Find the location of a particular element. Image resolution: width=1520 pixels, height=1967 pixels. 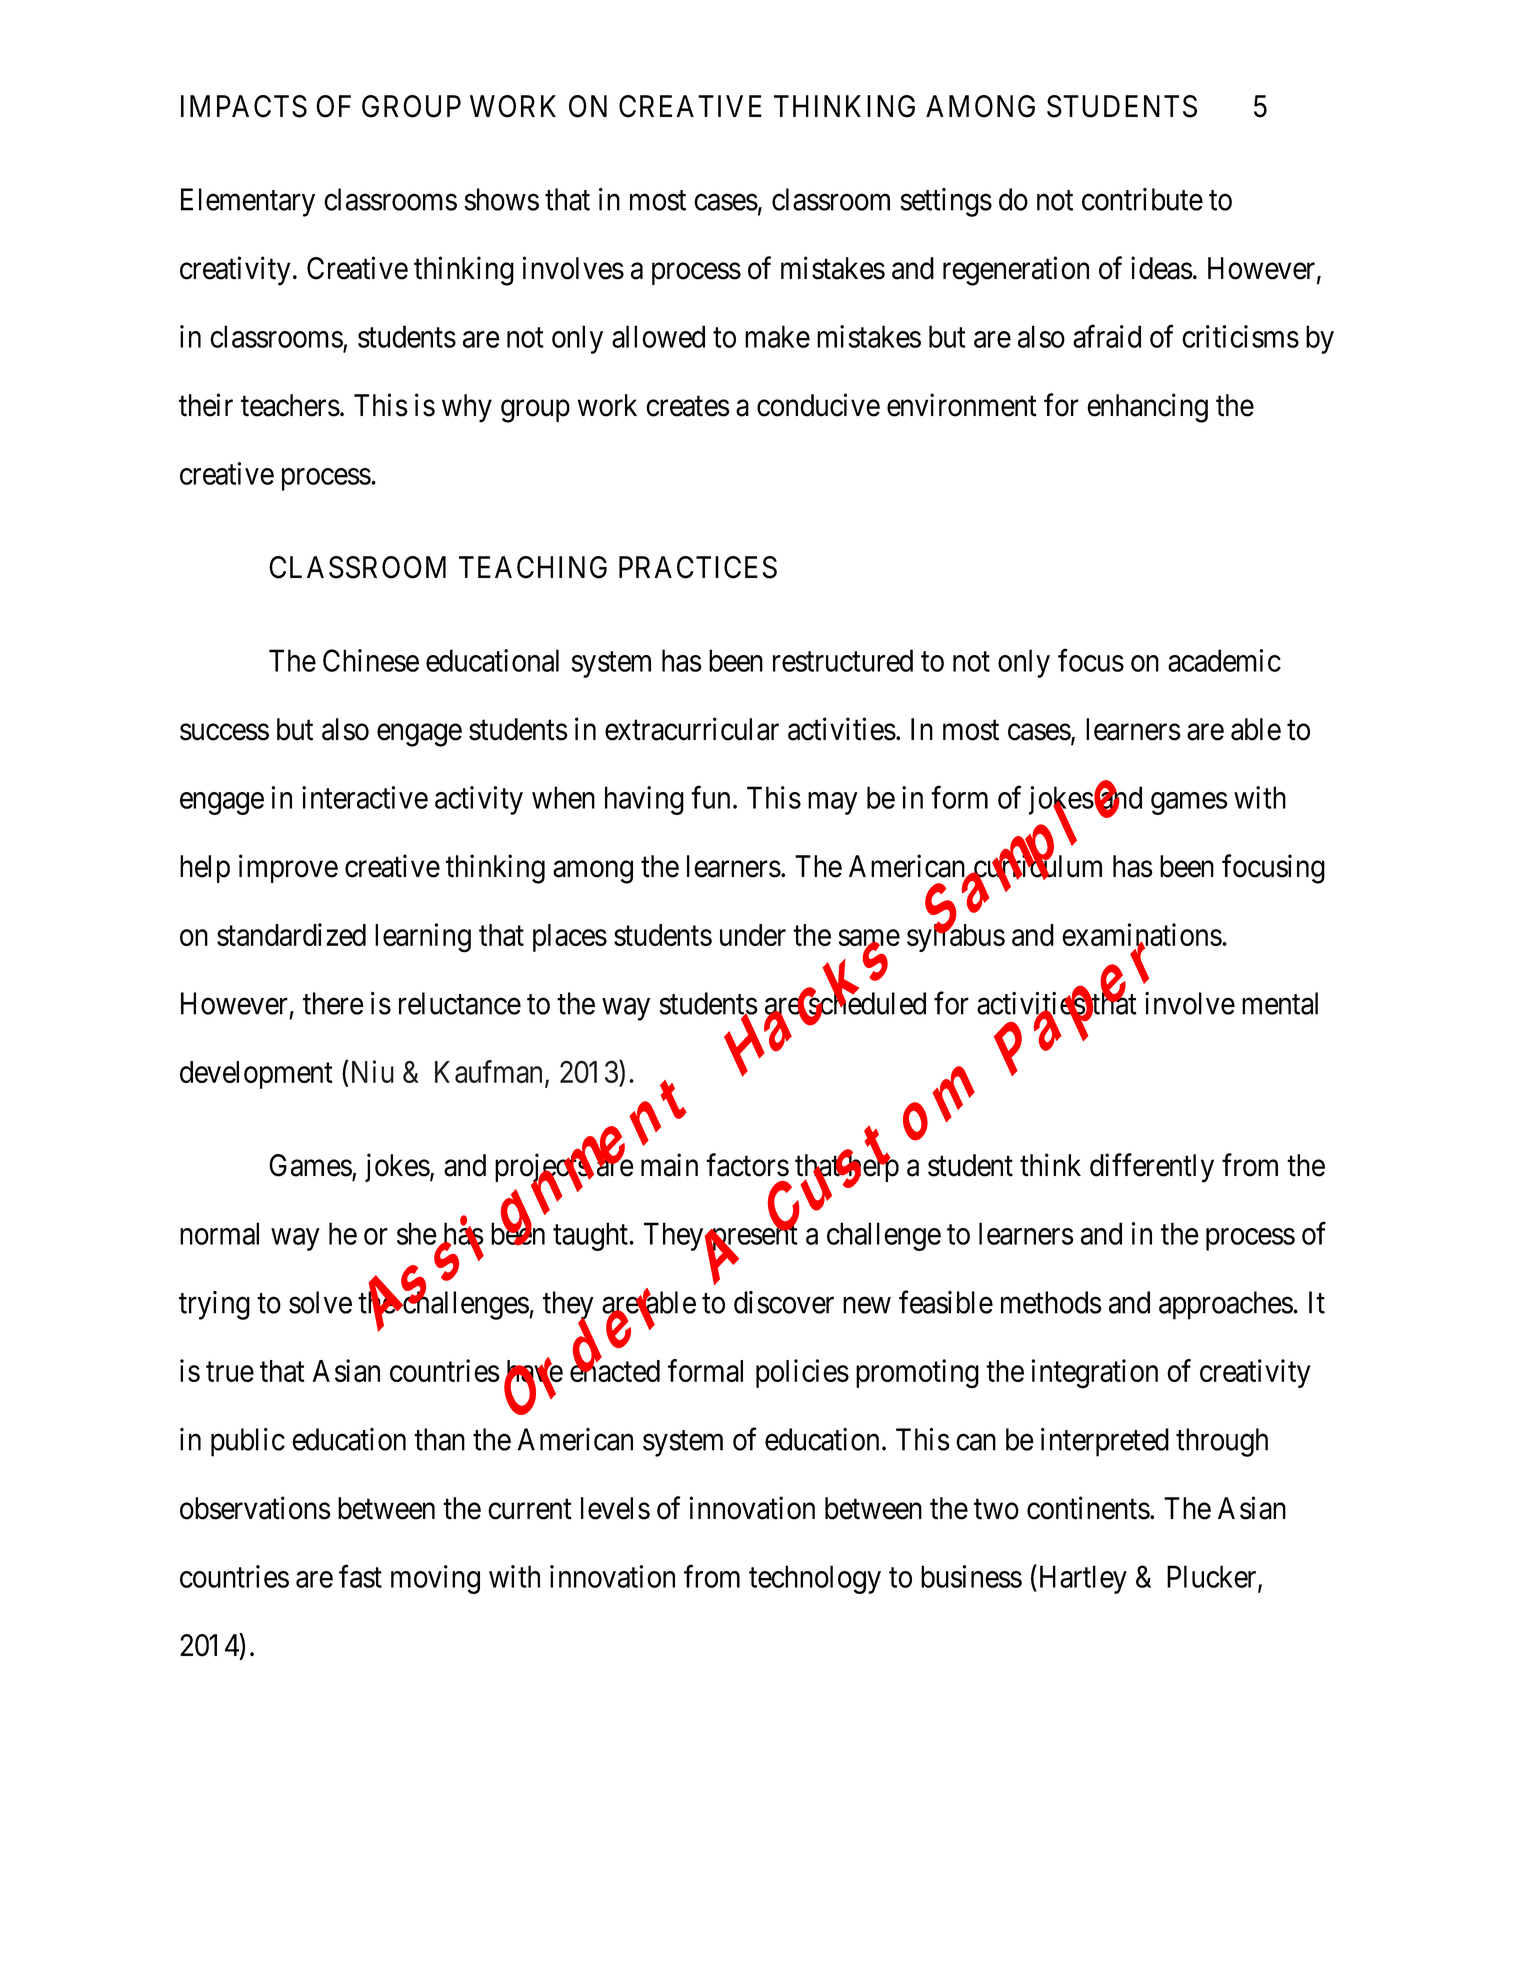

differently is located at coordinates (1152, 1168).
